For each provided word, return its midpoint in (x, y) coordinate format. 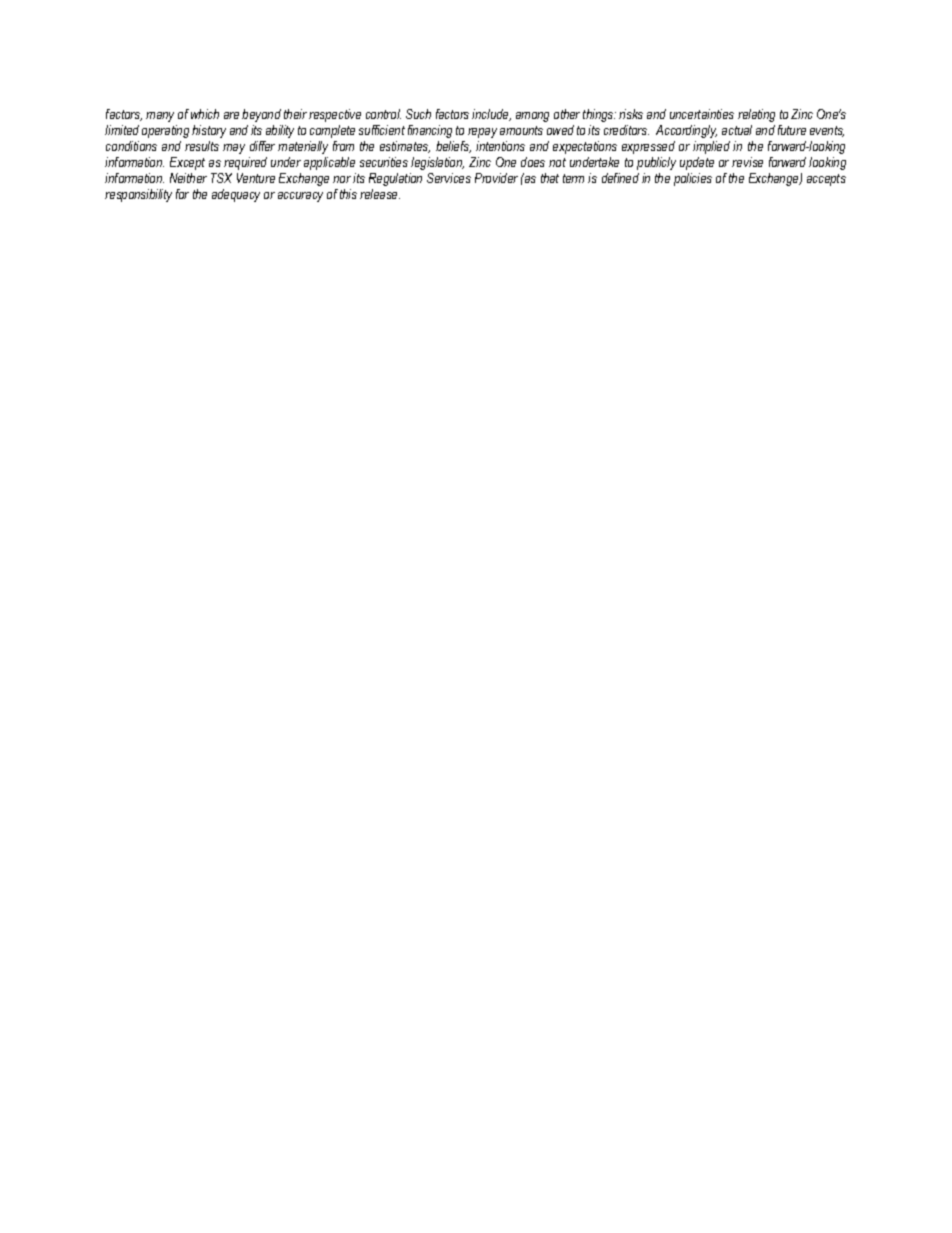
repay (482, 133)
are (231, 115)
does (533, 162)
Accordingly (686, 131)
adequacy (236, 195)
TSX (221, 178)
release (380, 194)
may (234, 149)
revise (747, 162)
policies (693, 179)
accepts (826, 180)
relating (756, 115)
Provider (496, 178)
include (491, 115)
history (209, 131)
